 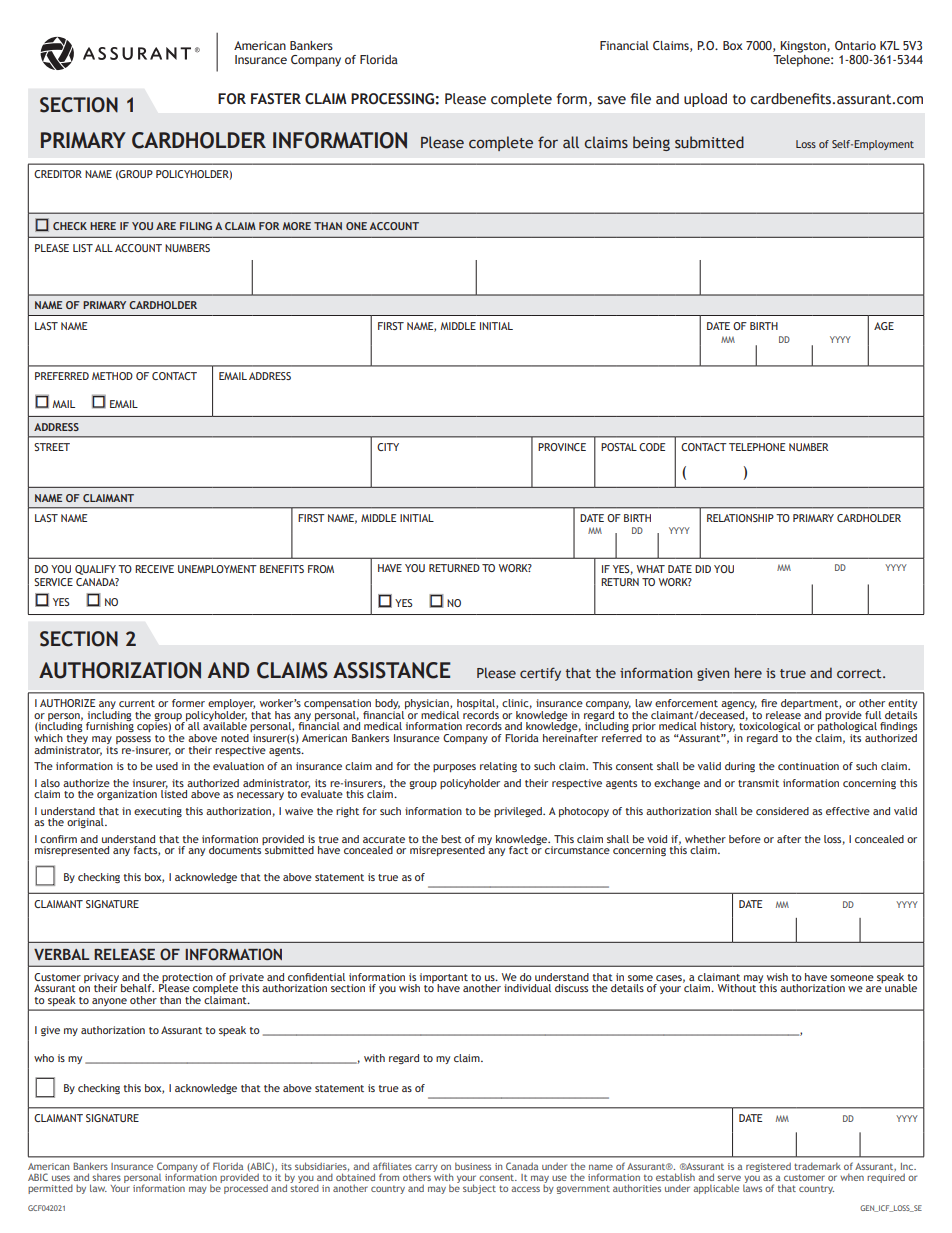 What do you see at coordinates (782, 811) in the screenshot?
I see `considered` at bounding box center [782, 811].
